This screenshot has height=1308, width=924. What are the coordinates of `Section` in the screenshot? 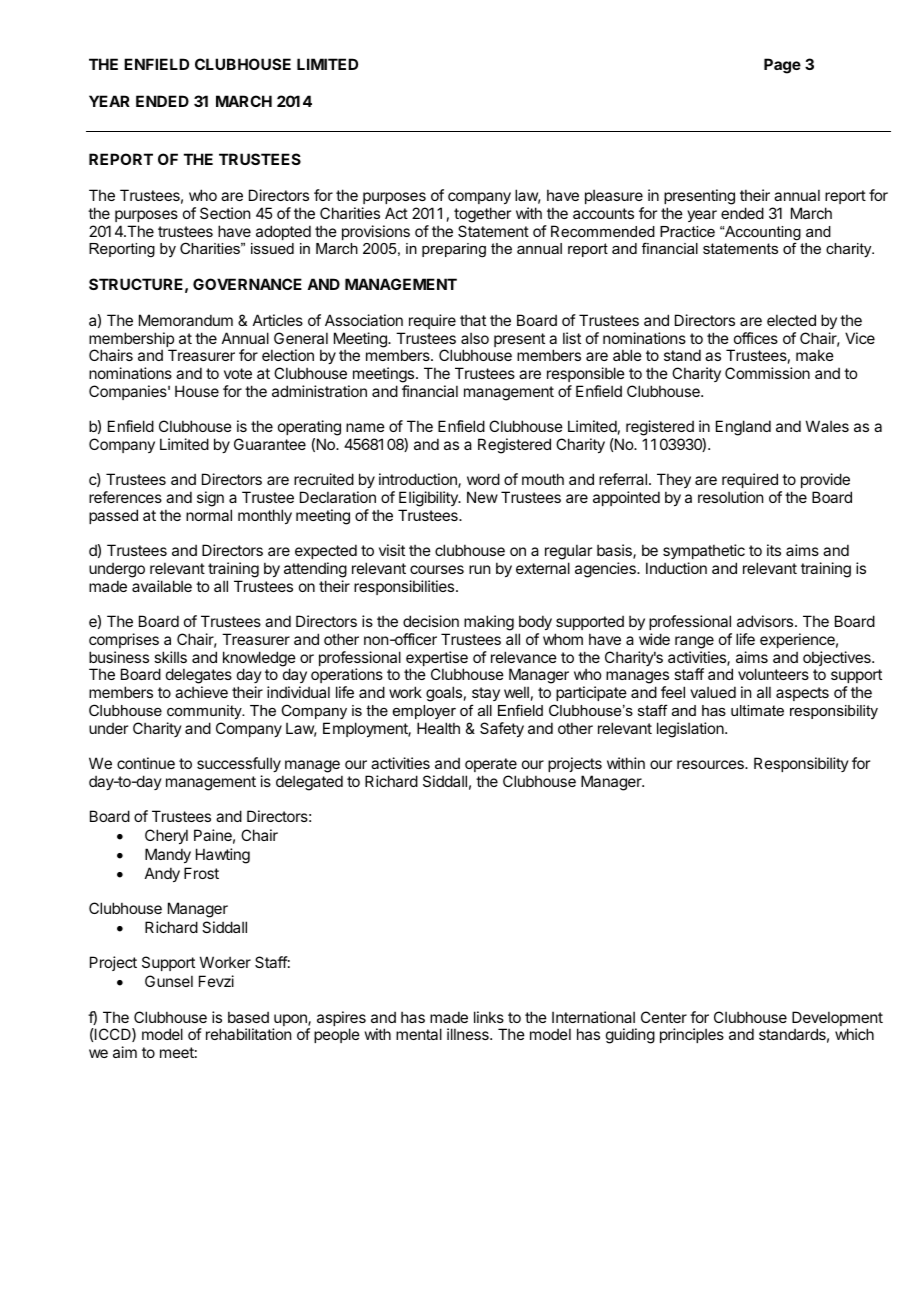 It's located at (225, 213).
